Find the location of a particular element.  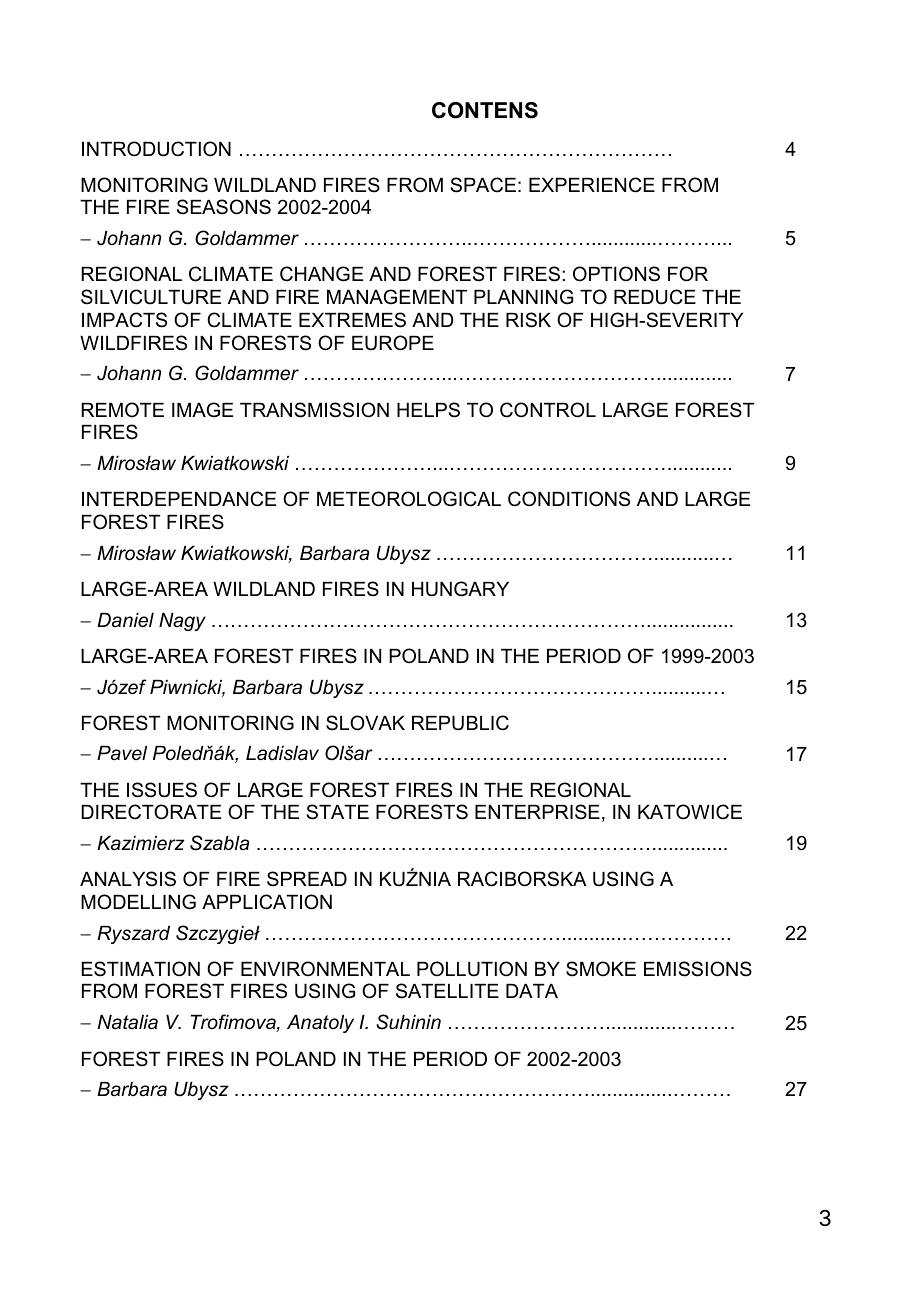

IMAGE is located at coordinates (202, 410).
